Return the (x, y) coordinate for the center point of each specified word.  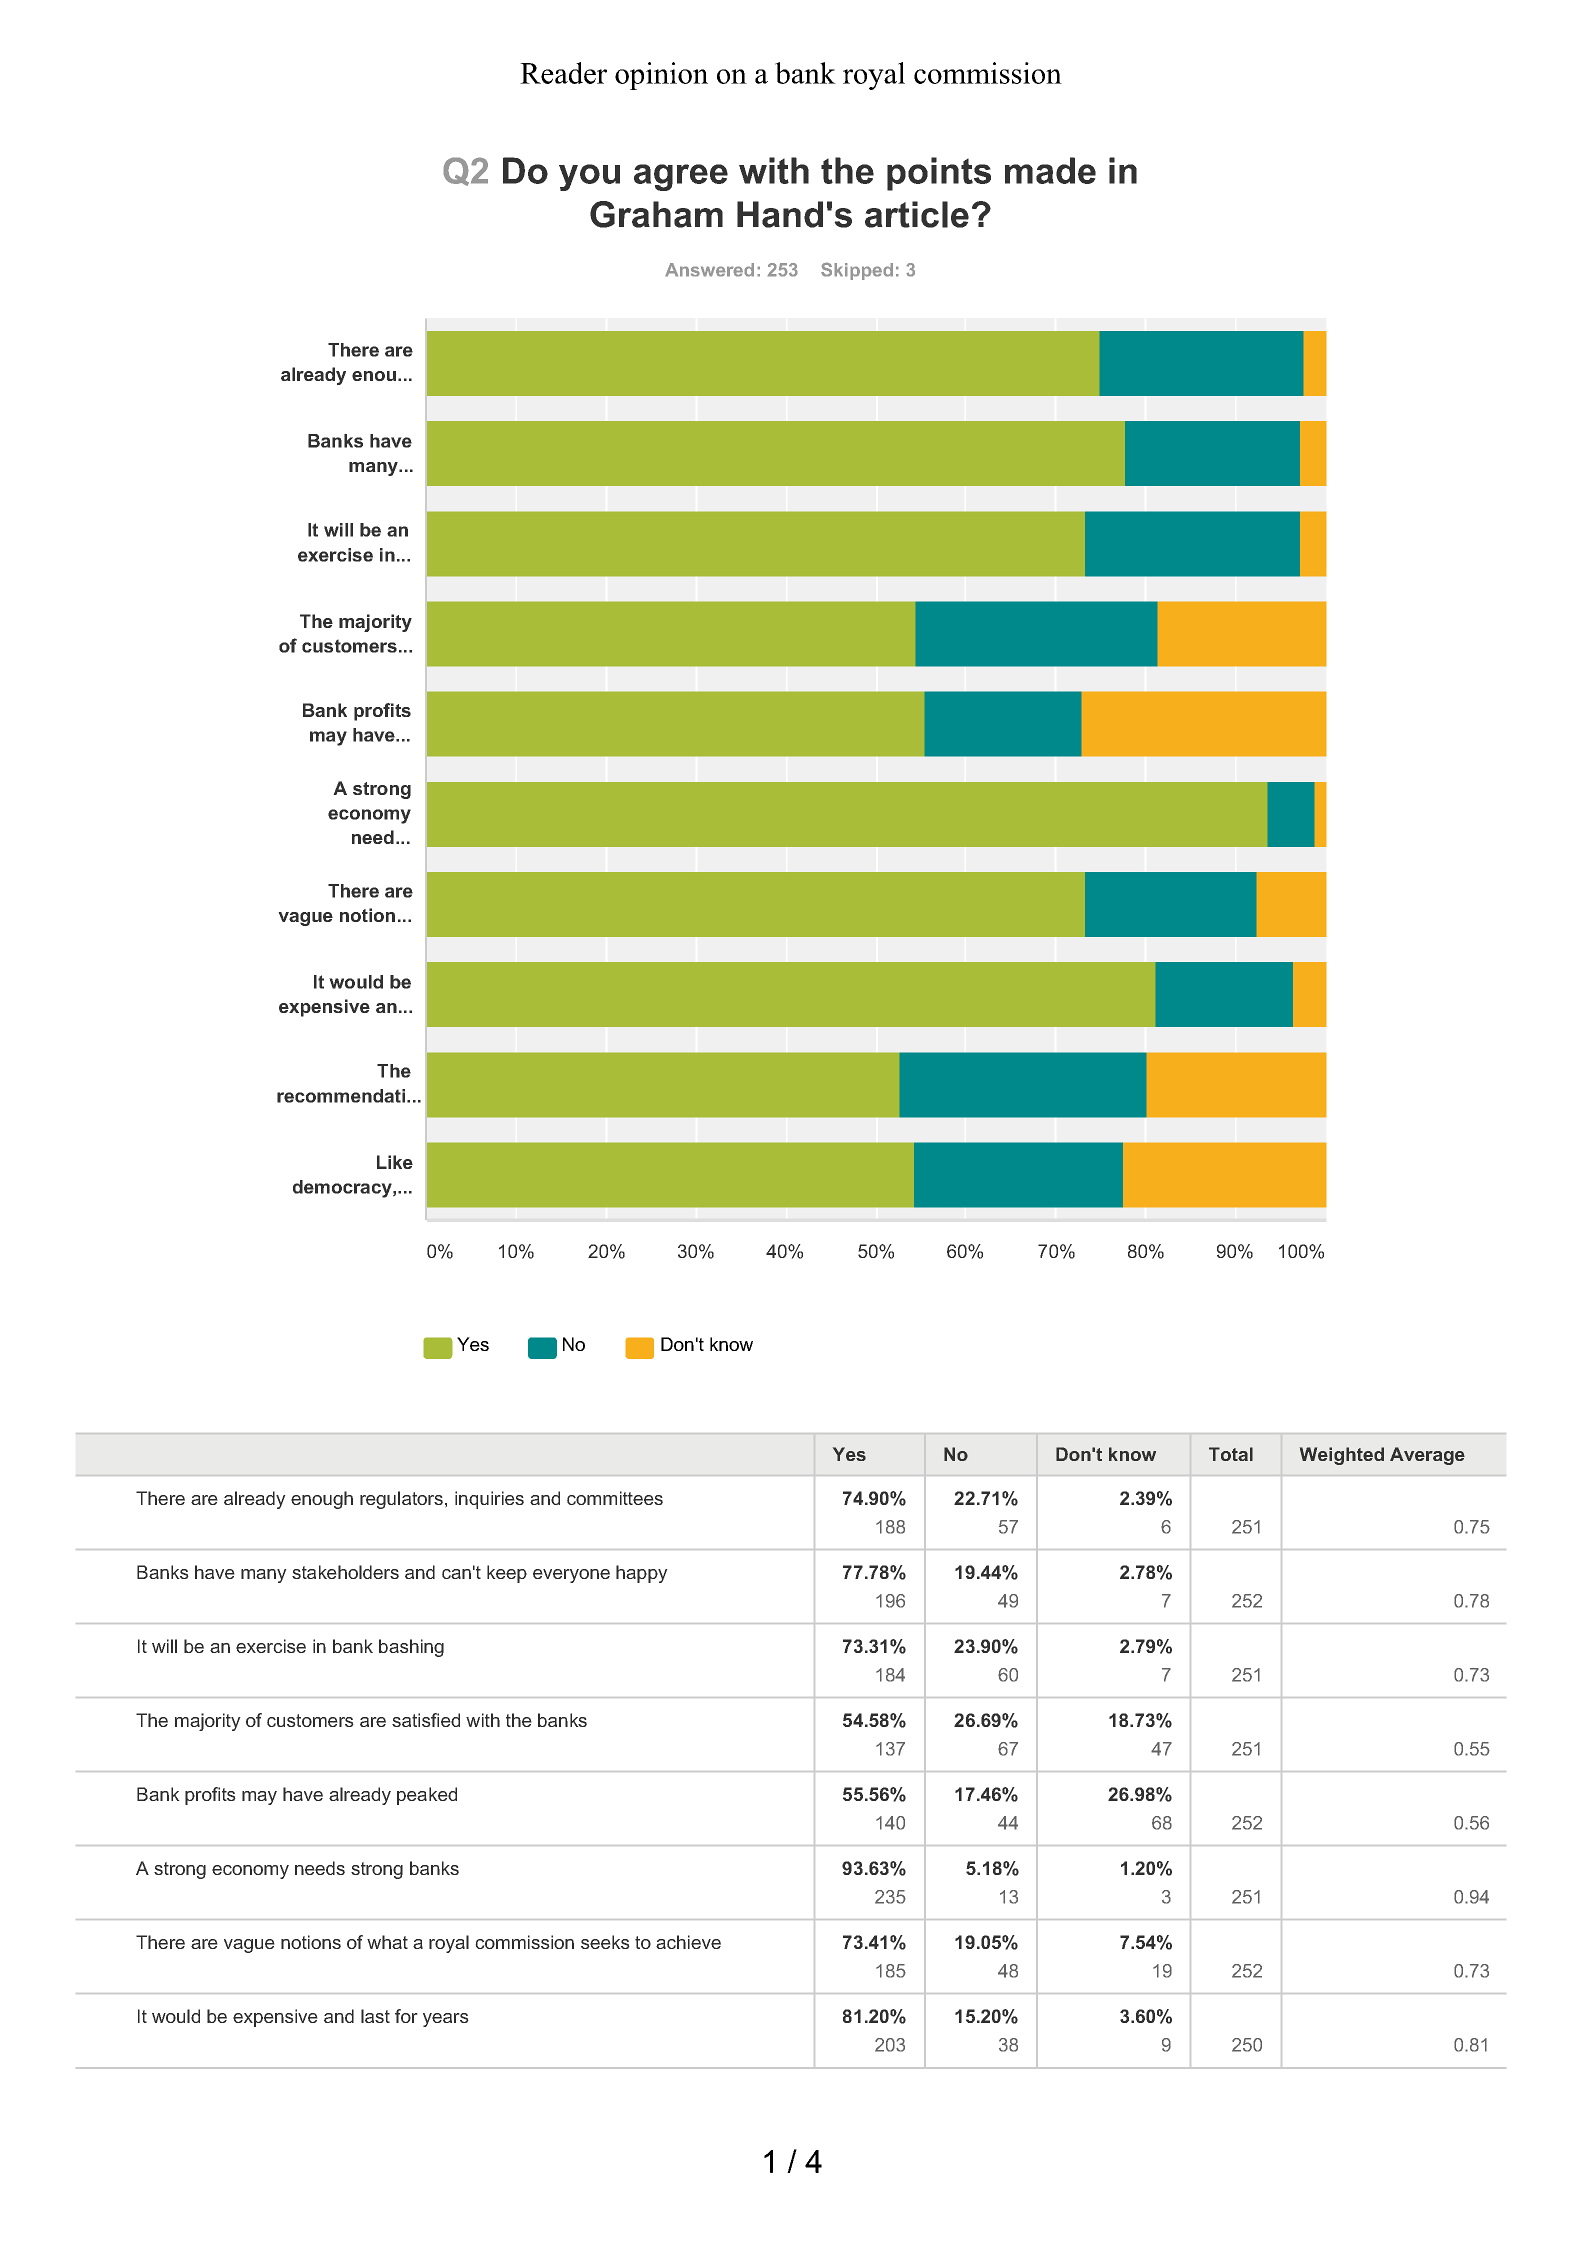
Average (1427, 1456)
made (1050, 170)
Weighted (1342, 1456)
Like (395, 1162)
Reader (563, 73)
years (446, 2020)
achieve (688, 1942)
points (939, 174)
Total (1231, 1454)
